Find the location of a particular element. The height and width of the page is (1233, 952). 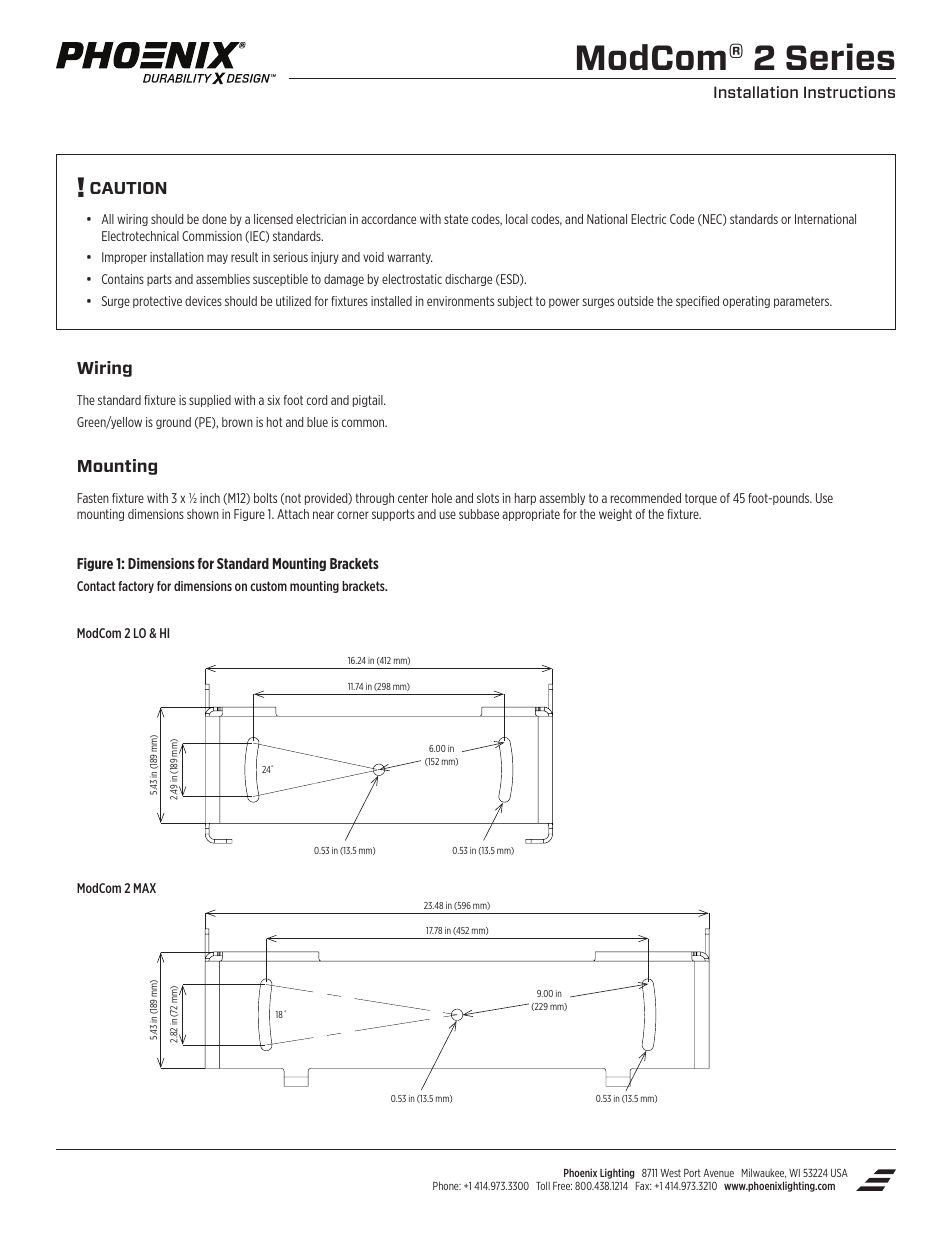

environments is located at coordinates (460, 301).
